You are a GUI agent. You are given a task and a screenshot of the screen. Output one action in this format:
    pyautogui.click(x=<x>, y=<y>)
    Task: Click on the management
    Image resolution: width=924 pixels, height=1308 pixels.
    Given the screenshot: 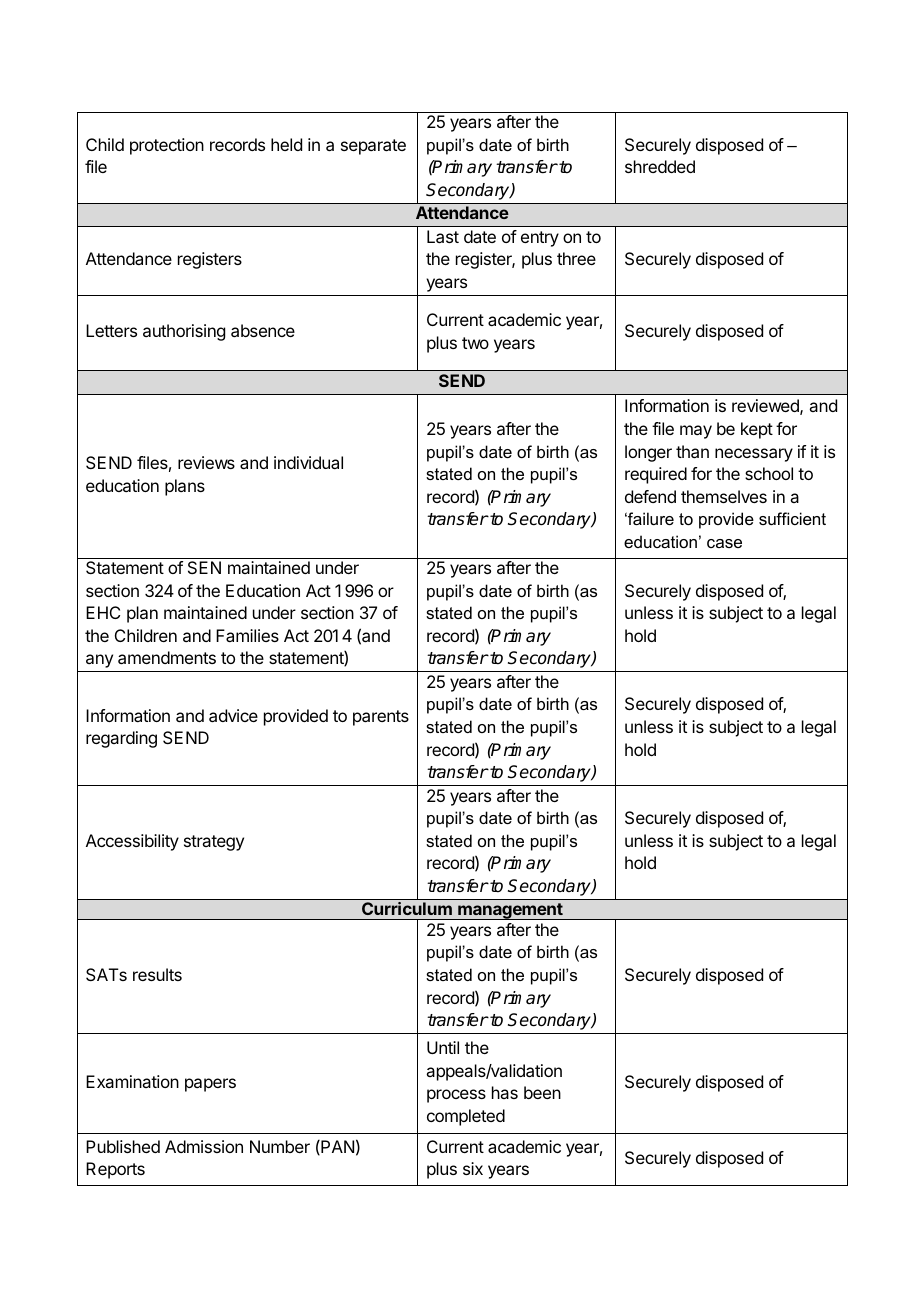 What is the action you would take?
    pyautogui.click(x=510, y=911)
